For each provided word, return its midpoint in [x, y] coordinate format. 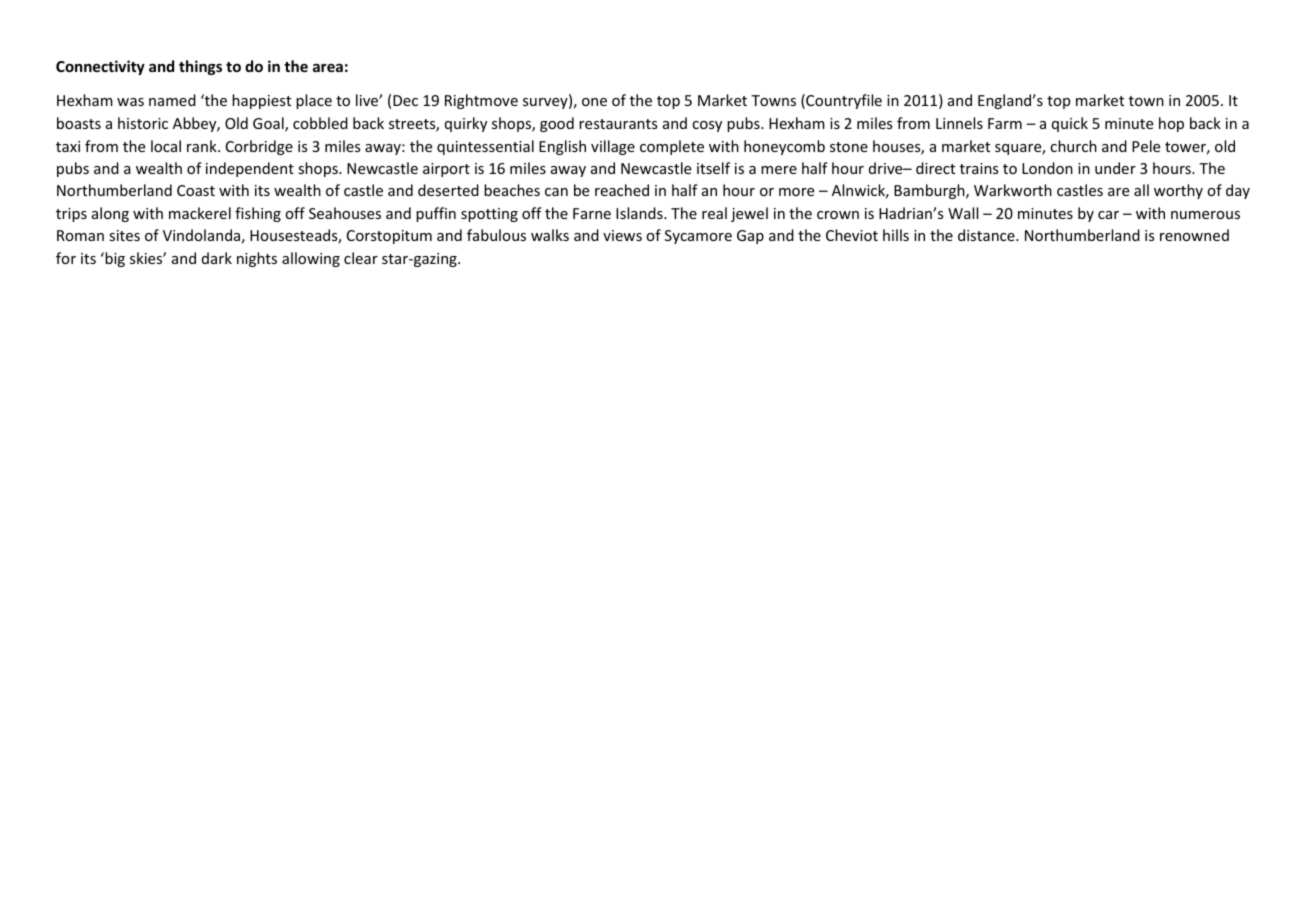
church [1073, 146]
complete [672, 147]
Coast [196, 190]
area [328, 67]
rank [203, 146]
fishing [258, 214]
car [1108, 215]
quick [1070, 124]
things [200, 67]
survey [546, 103]
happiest [261, 101]
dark [217, 258]
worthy [1178, 191]
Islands [640, 213]
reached [622, 190]
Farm [1005, 123]
